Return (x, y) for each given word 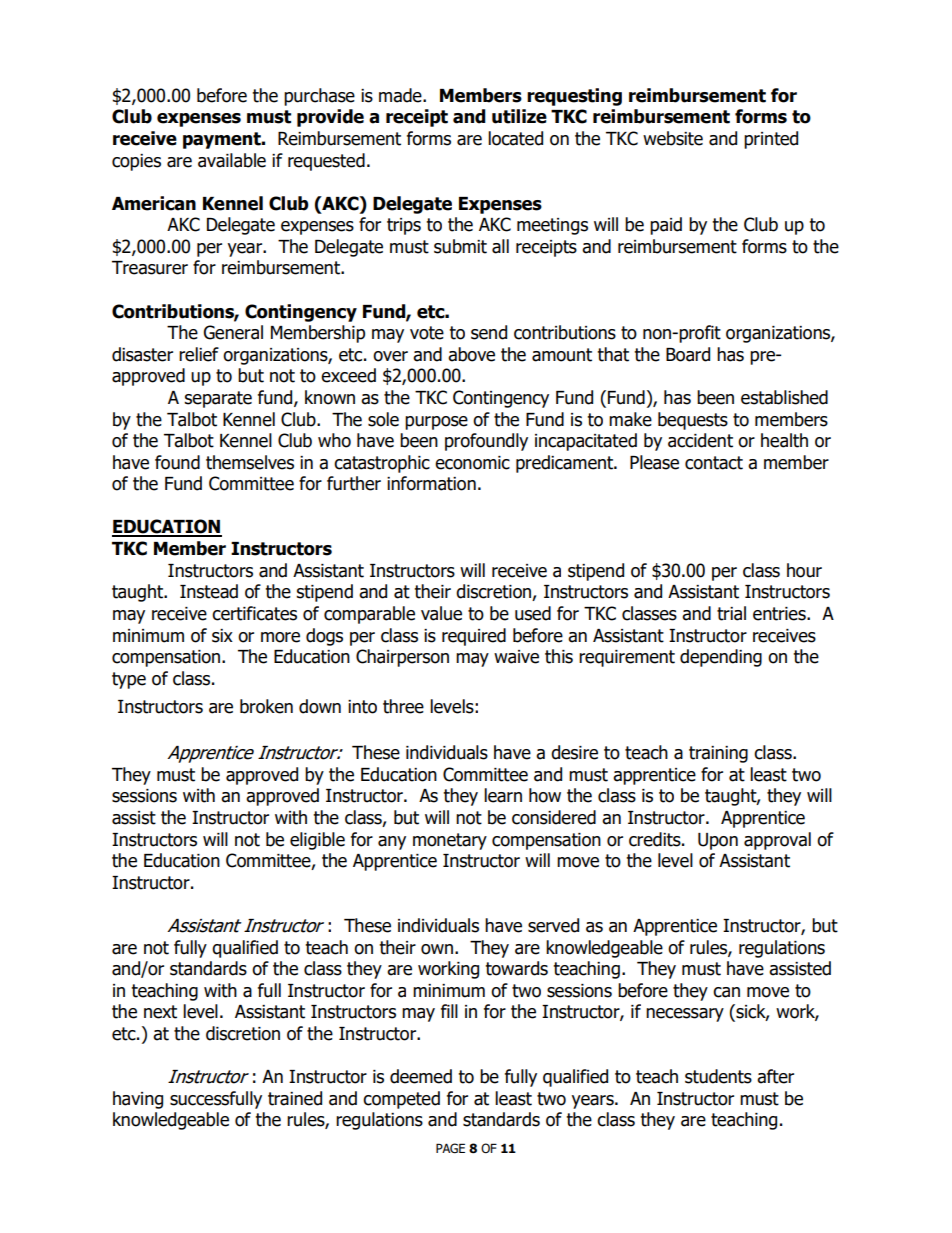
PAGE (450, 1148)
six (222, 636)
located (515, 138)
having (138, 1100)
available (232, 160)
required (474, 637)
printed (771, 140)
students (718, 1076)
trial (731, 613)
